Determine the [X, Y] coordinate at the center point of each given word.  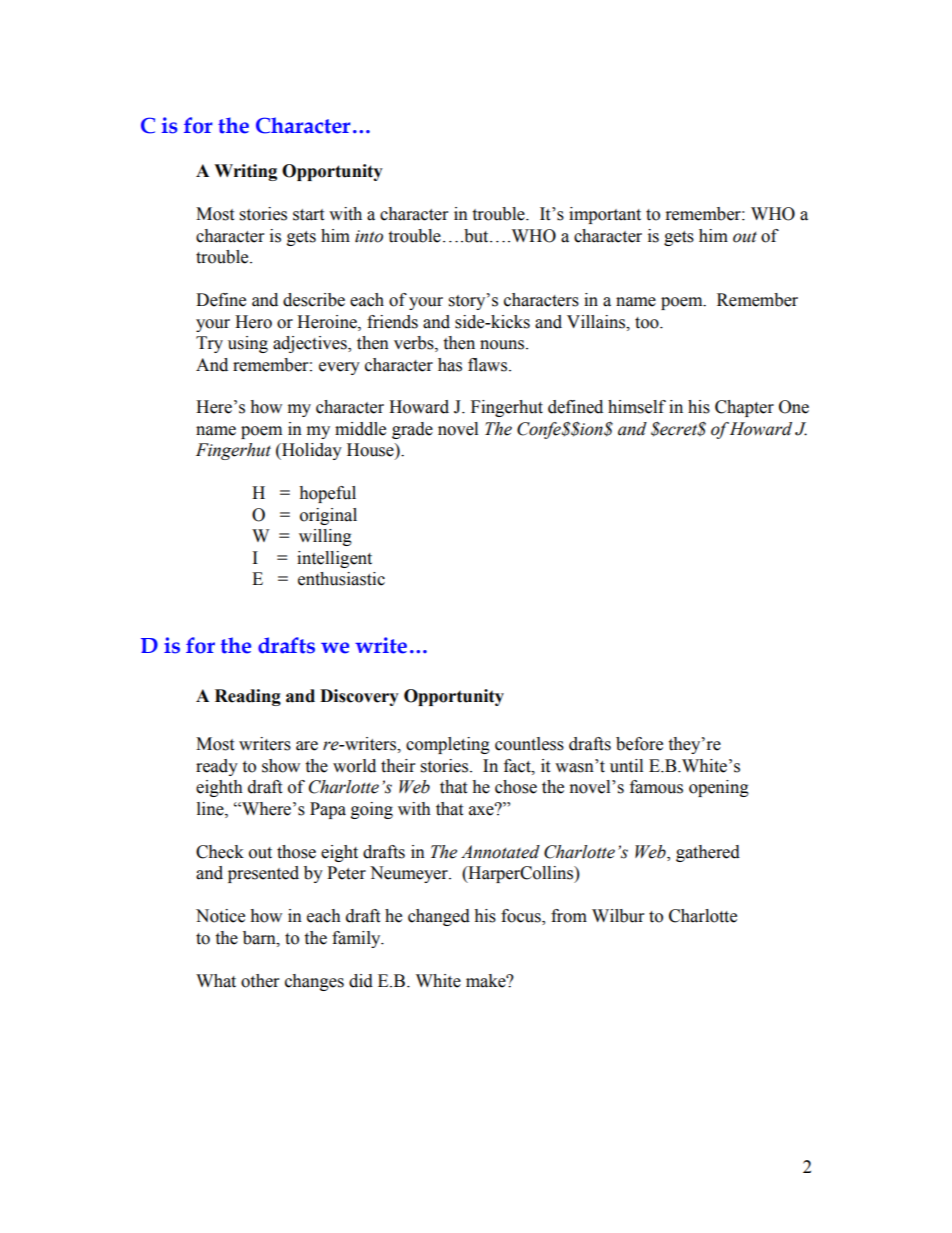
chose [516, 787]
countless [529, 744]
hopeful [327, 494]
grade [412, 430]
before [639, 744]
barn [260, 938]
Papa [328, 810]
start [308, 215]
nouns [503, 345]
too [648, 323]
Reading [248, 697]
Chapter [744, 408]
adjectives [311, 344]
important [605, 215]
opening [719, 788]
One [794, 407]
